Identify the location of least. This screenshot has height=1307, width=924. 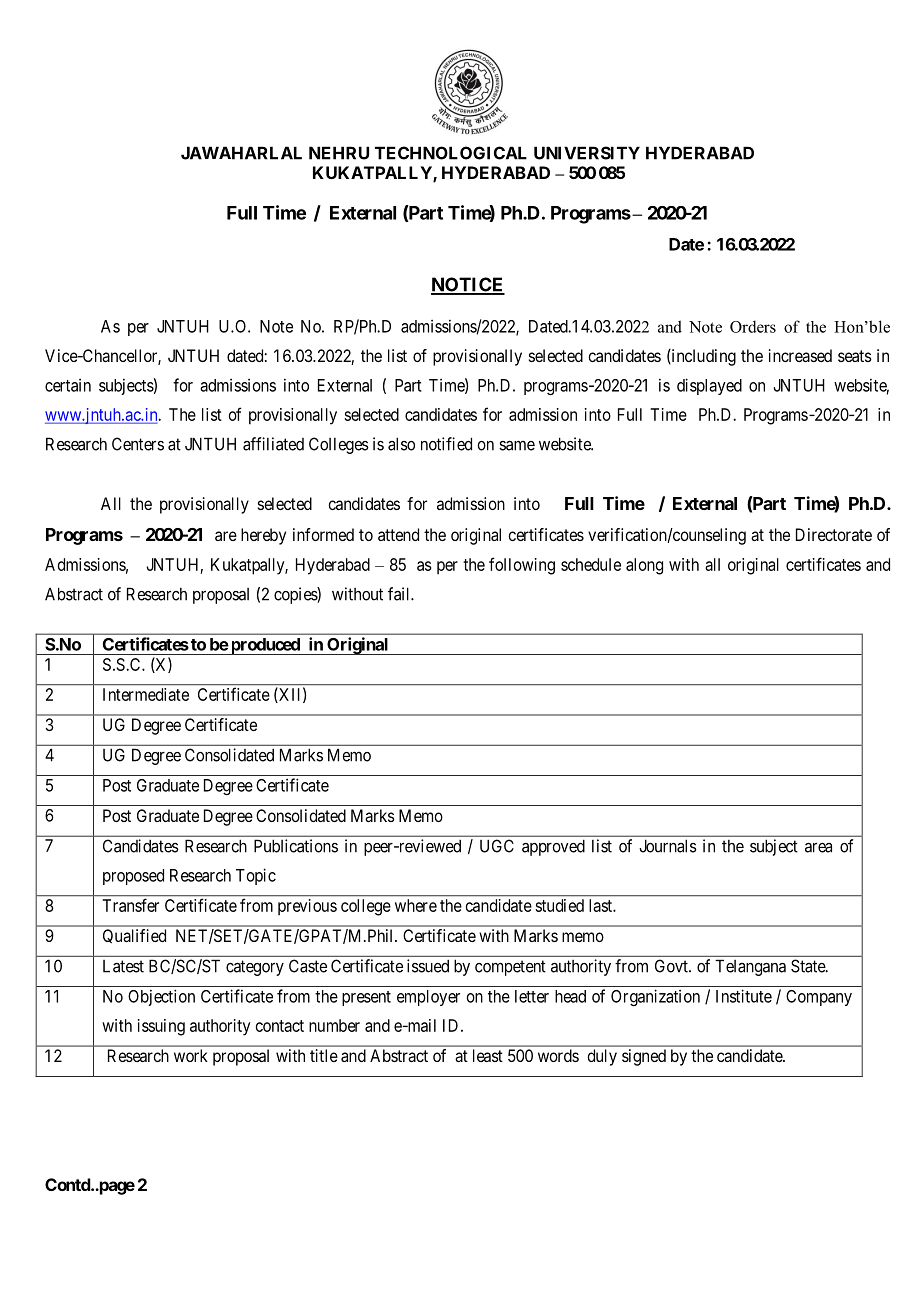
(488, 1055).
